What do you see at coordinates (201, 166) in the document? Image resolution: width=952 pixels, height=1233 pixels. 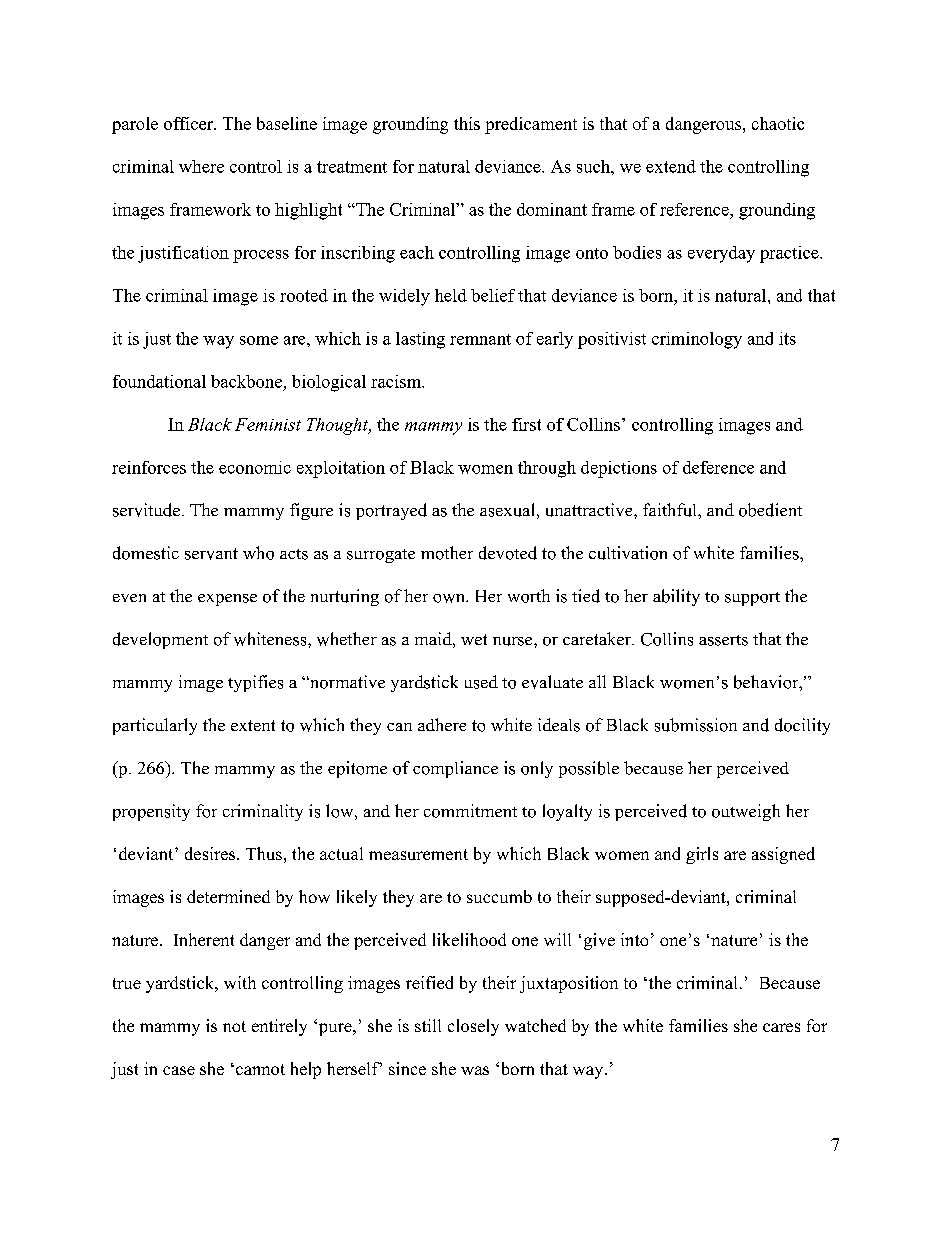 I see `where` at bounding box center [201, 166].
